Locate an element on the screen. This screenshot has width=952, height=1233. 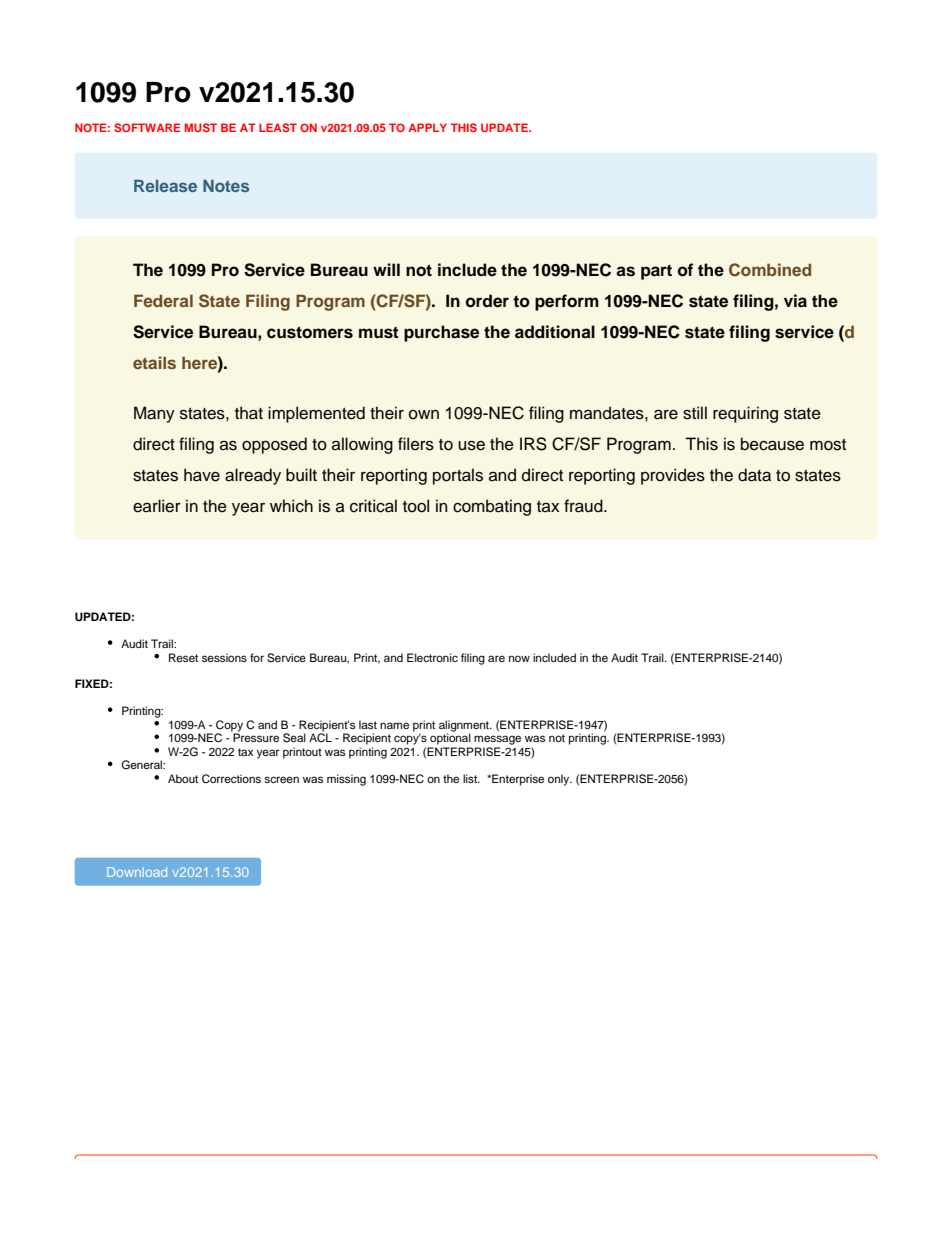
purchase is located at coordinates (441, 333).
